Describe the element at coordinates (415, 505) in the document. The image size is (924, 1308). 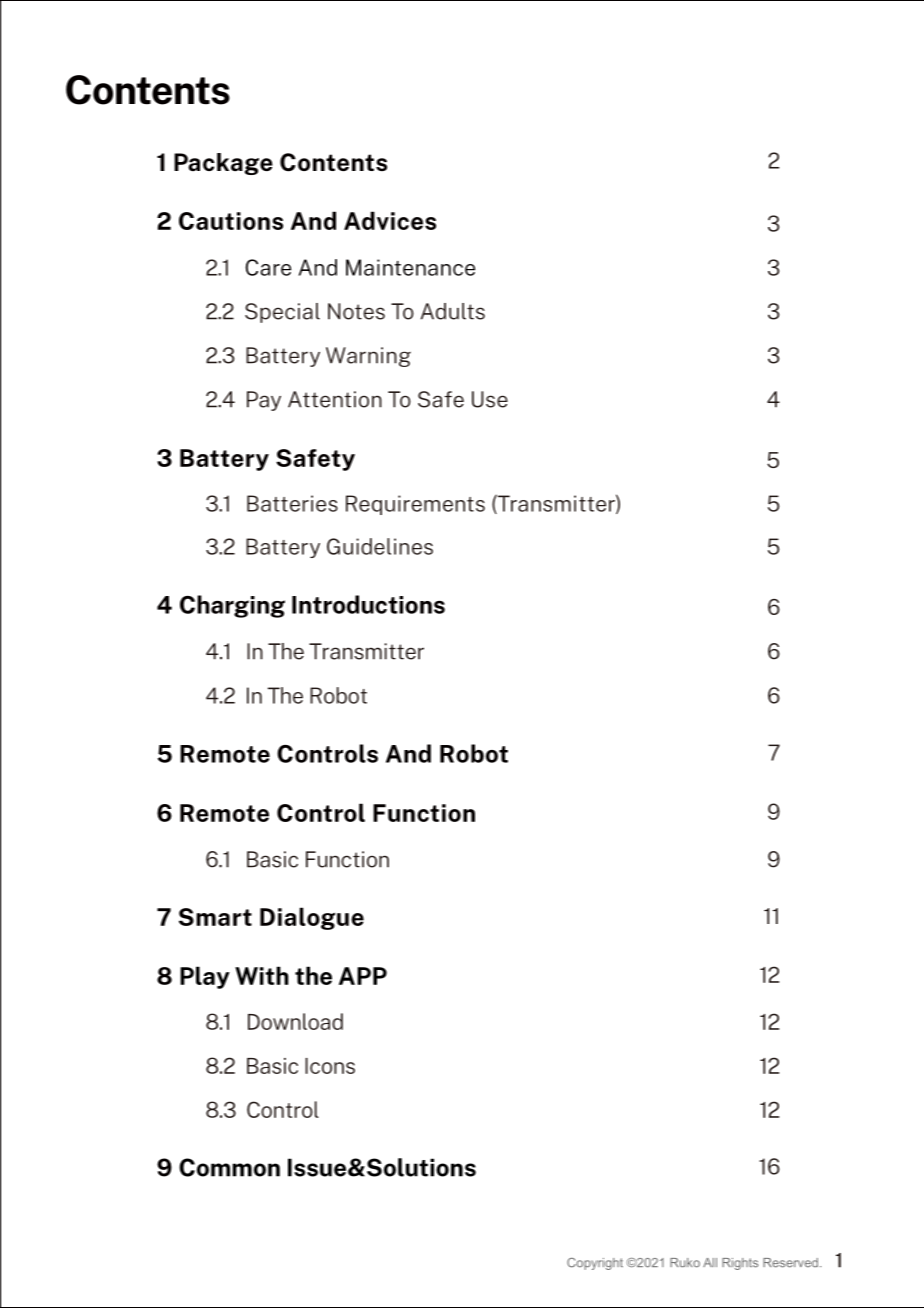
I see `Requirements` at that location.
